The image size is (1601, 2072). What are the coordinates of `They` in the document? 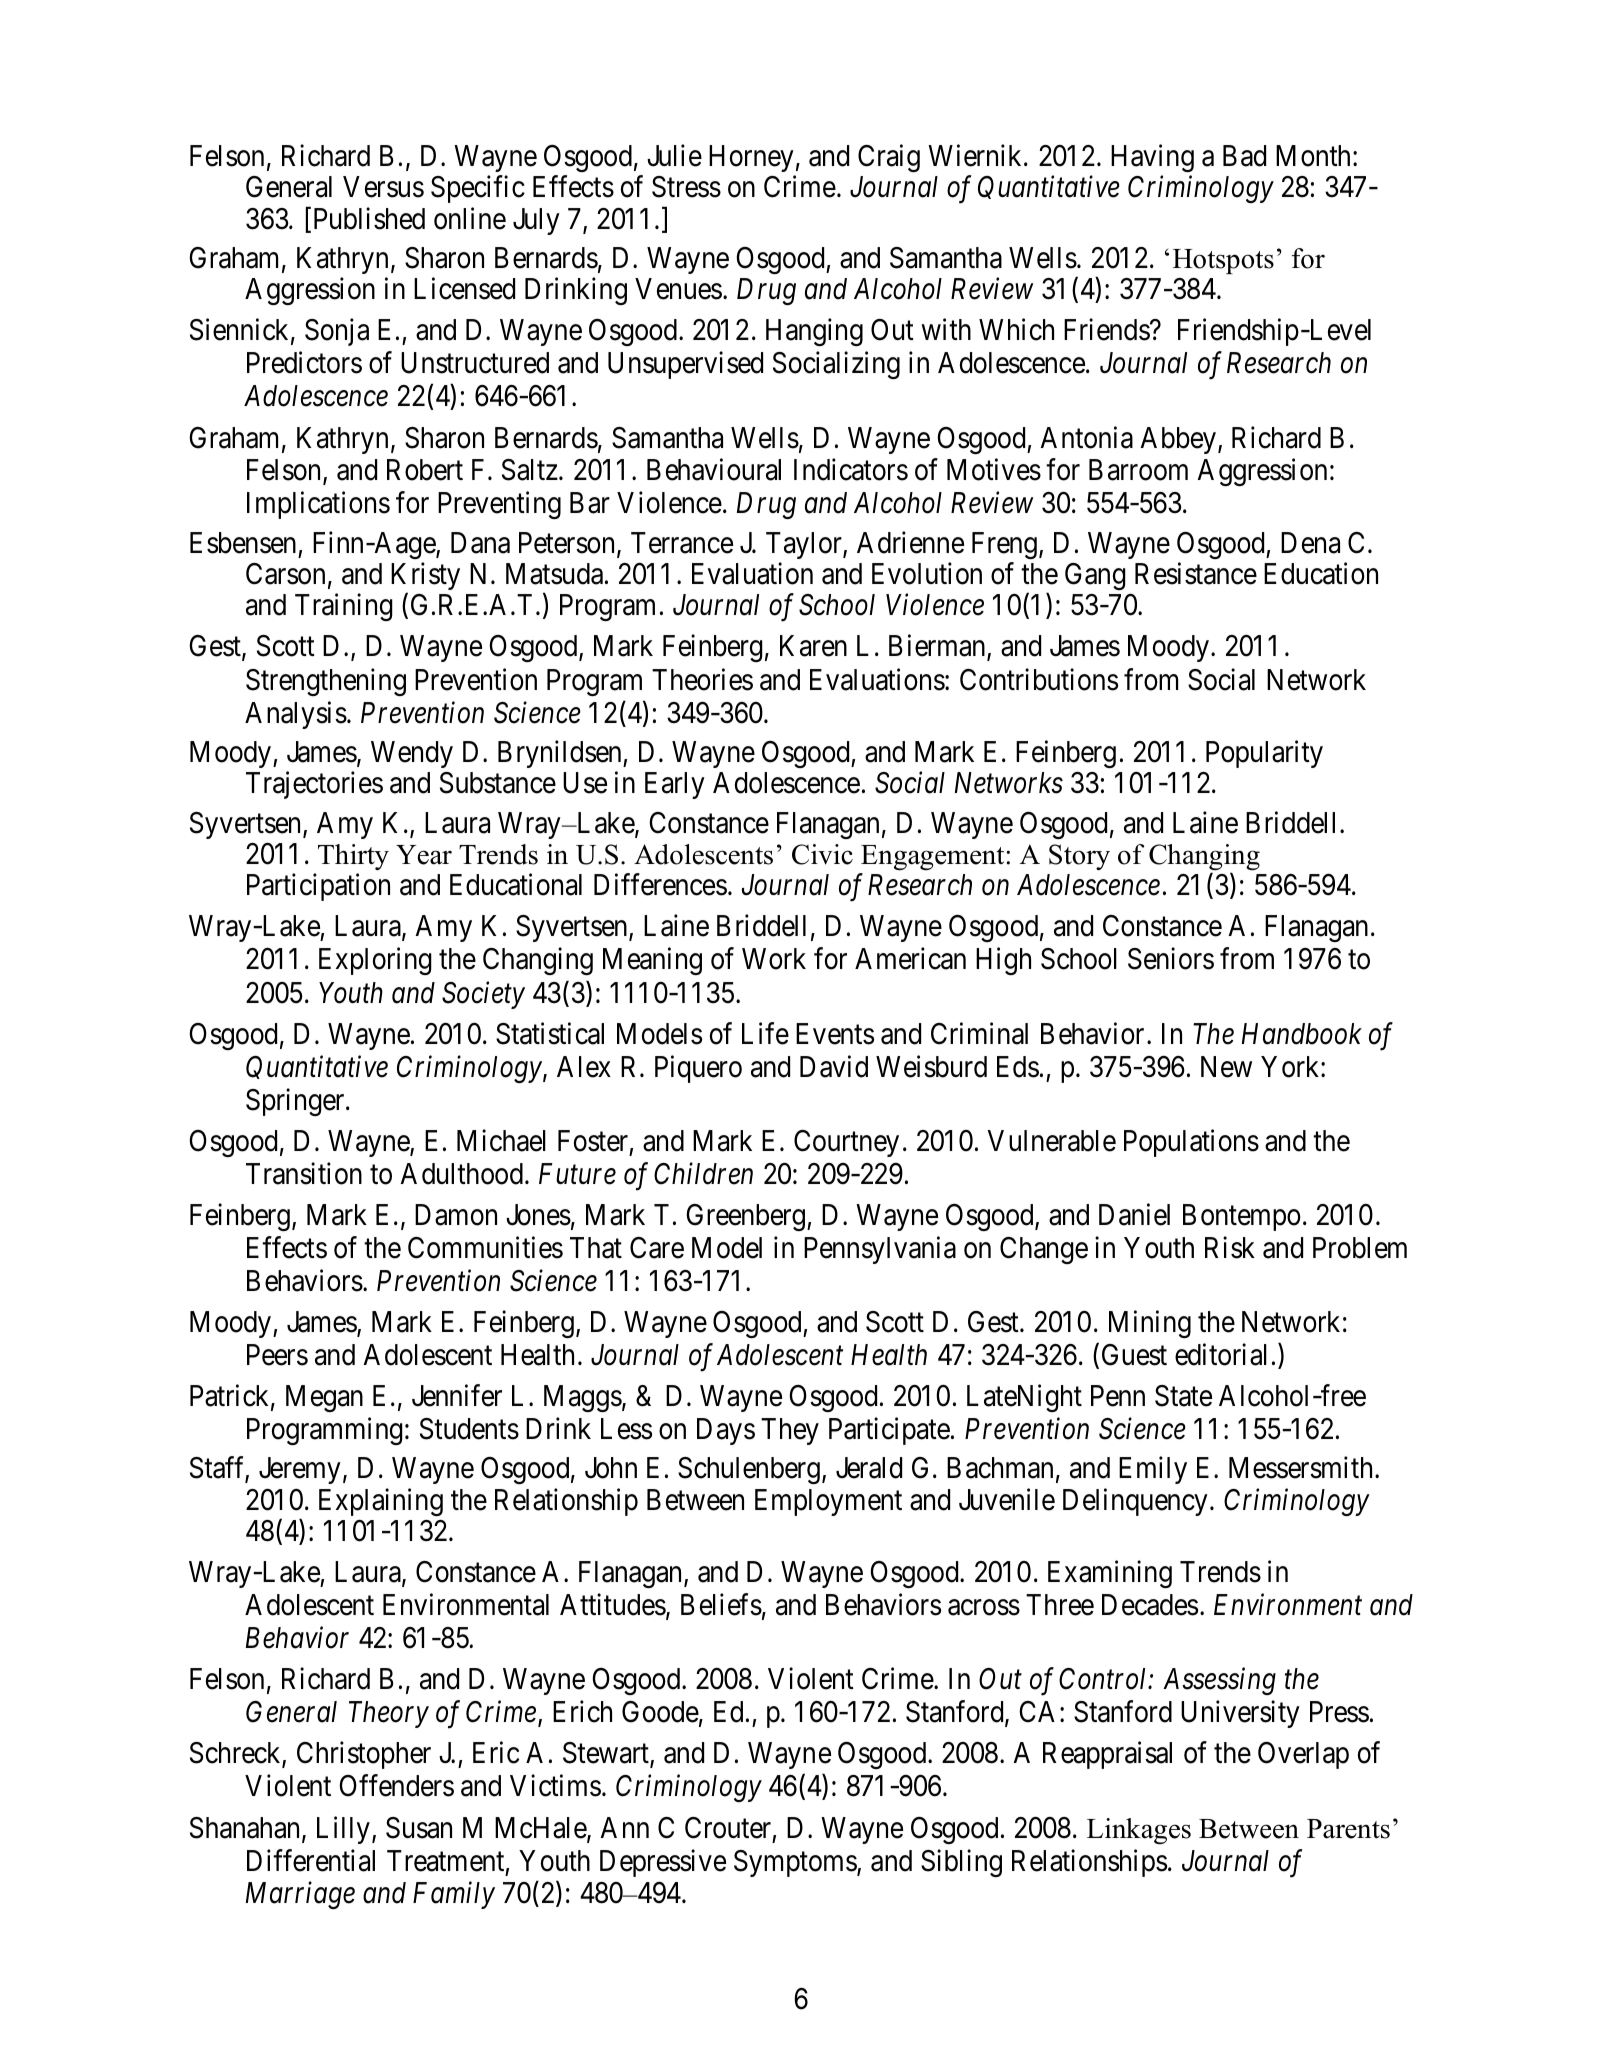 It's located at (790, 1431).
